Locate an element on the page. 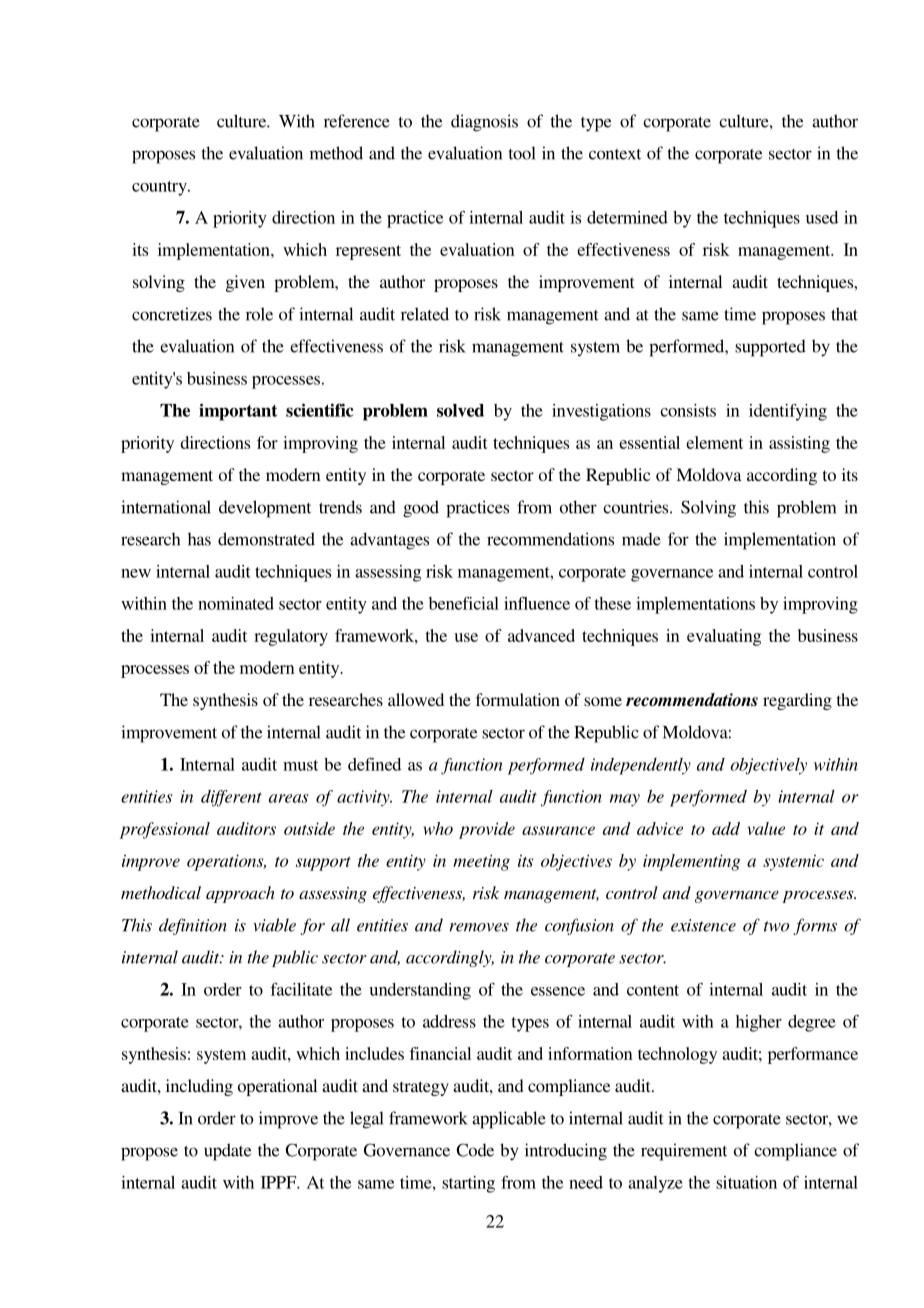 The width and height of the image is (924, 1308). update is located at coordinates (227, 1152).
